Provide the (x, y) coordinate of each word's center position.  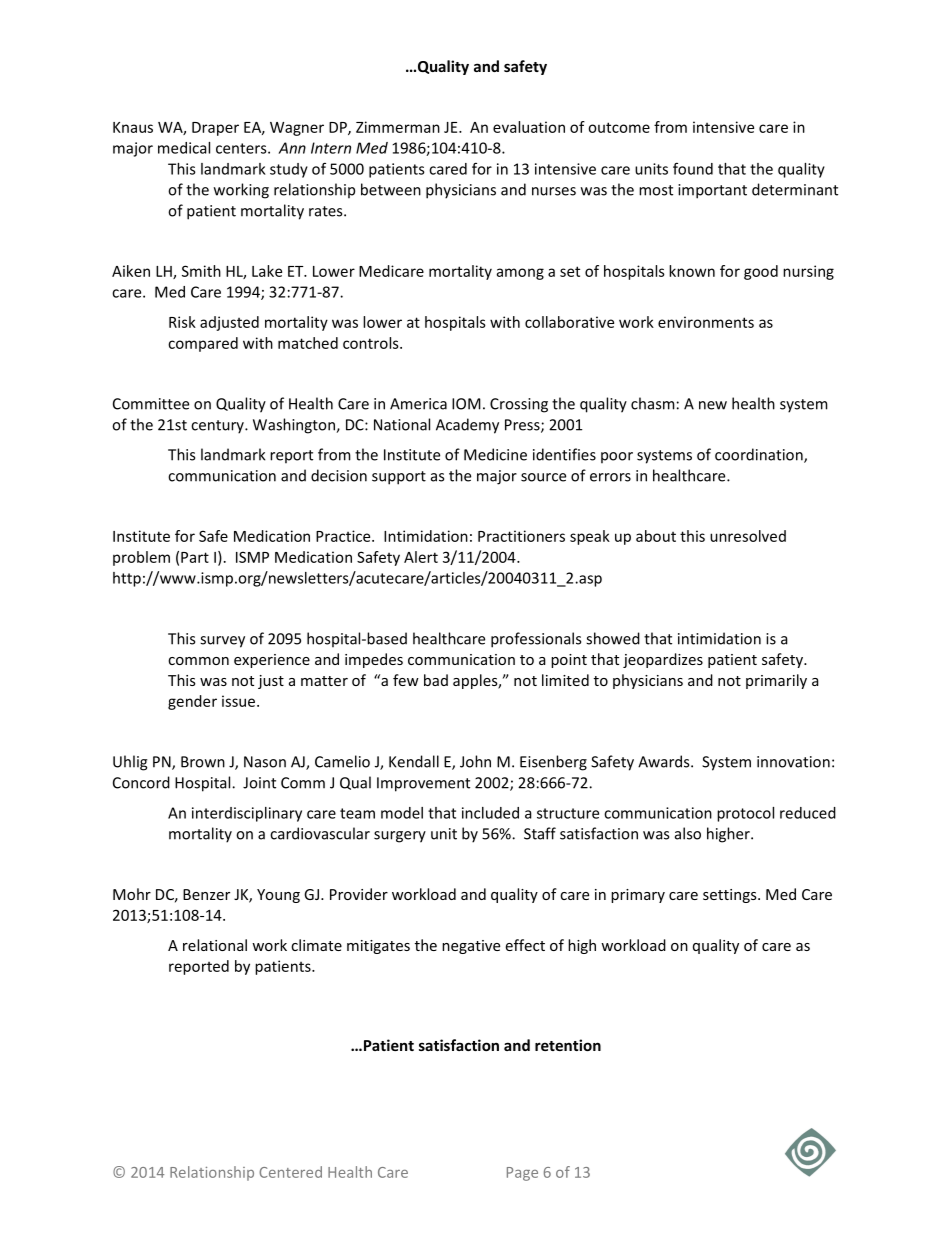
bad (436, 680)
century (218, 427)
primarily (776, 681)
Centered (290, 1172)
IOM (466, 404)
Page (522, 1174)
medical (184, 148)
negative (471, 947)
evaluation (529, 127)
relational (215, 945)
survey (222, 642)
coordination (760, 455)
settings (731, 896)
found (693, 168)
